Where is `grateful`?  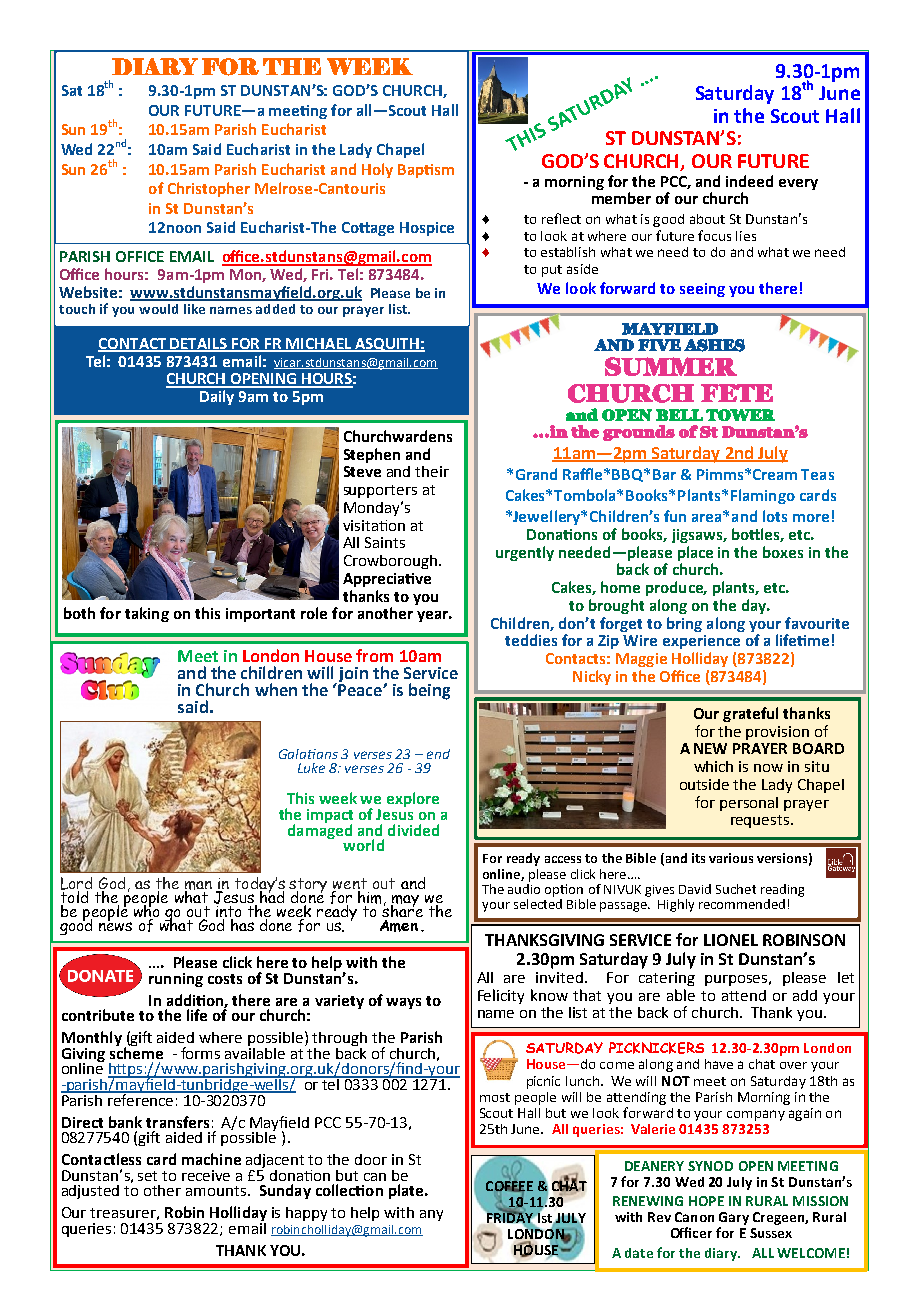
grateful is located at coordinates (750, 714).
